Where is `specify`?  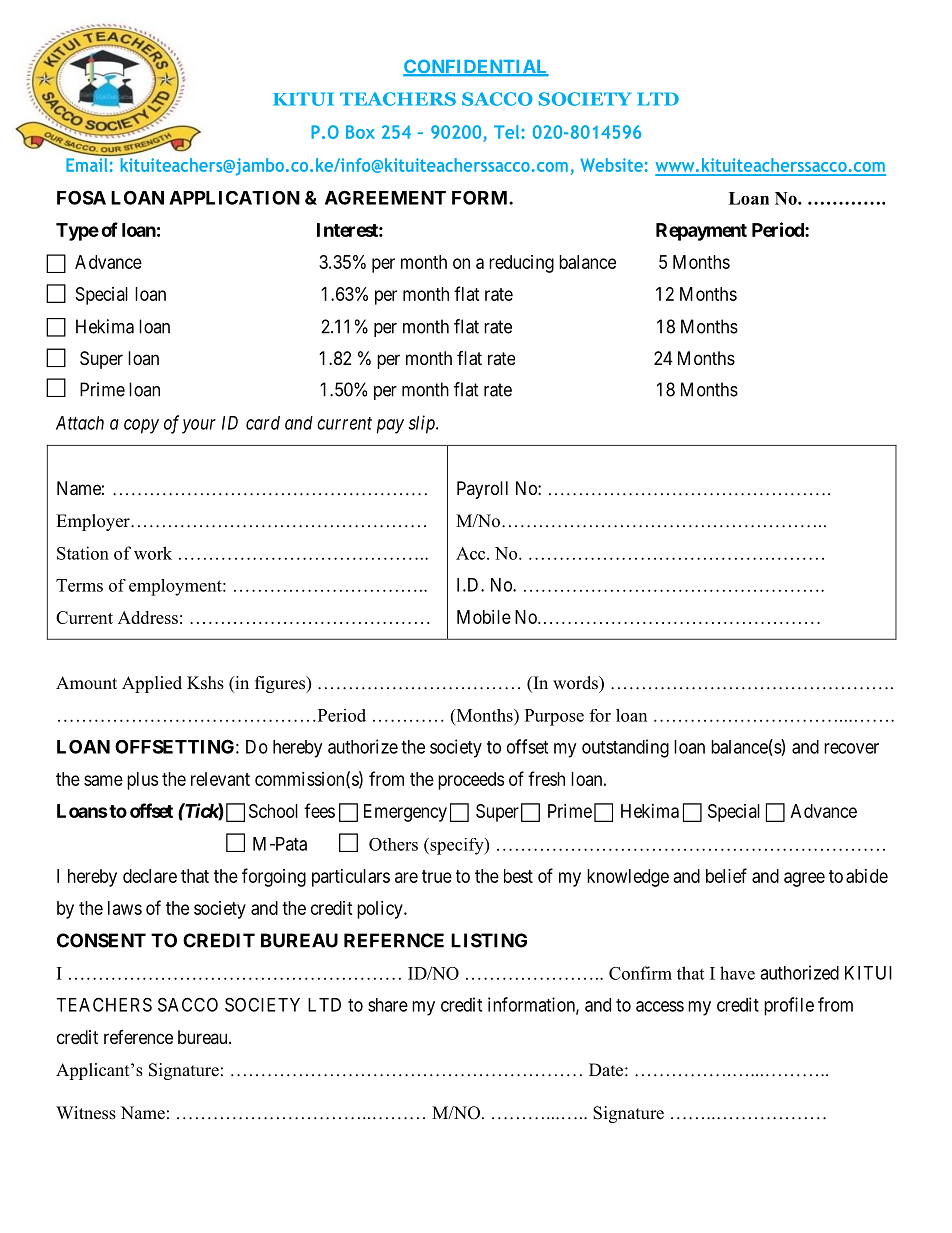
specify is located at coordinates (457, 846).
